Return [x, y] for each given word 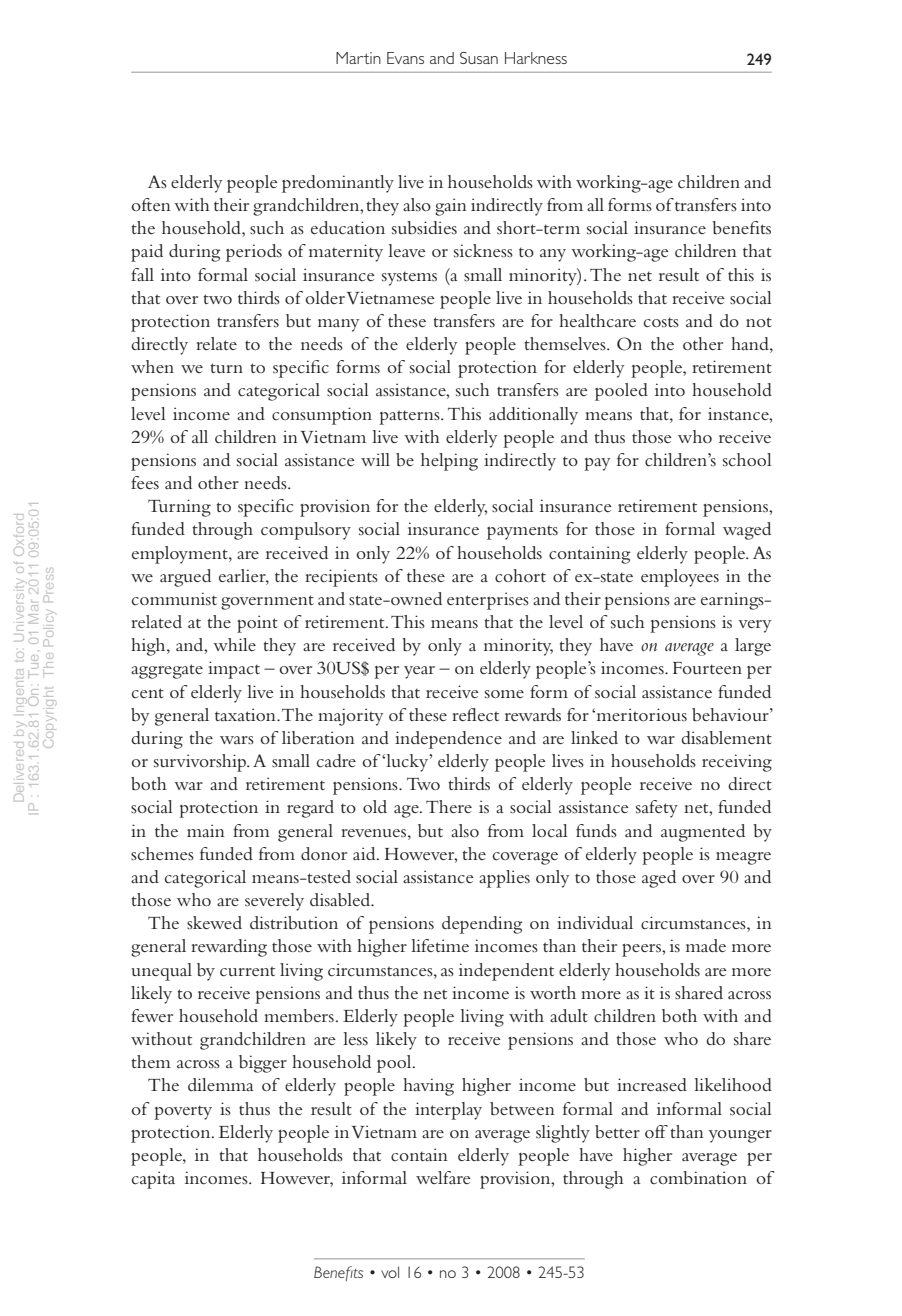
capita [153, 1180]
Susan [479, 58]
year [419, 672]
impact [234, 670]
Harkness [536, 58]
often [151, 204]
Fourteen [707, 668]
